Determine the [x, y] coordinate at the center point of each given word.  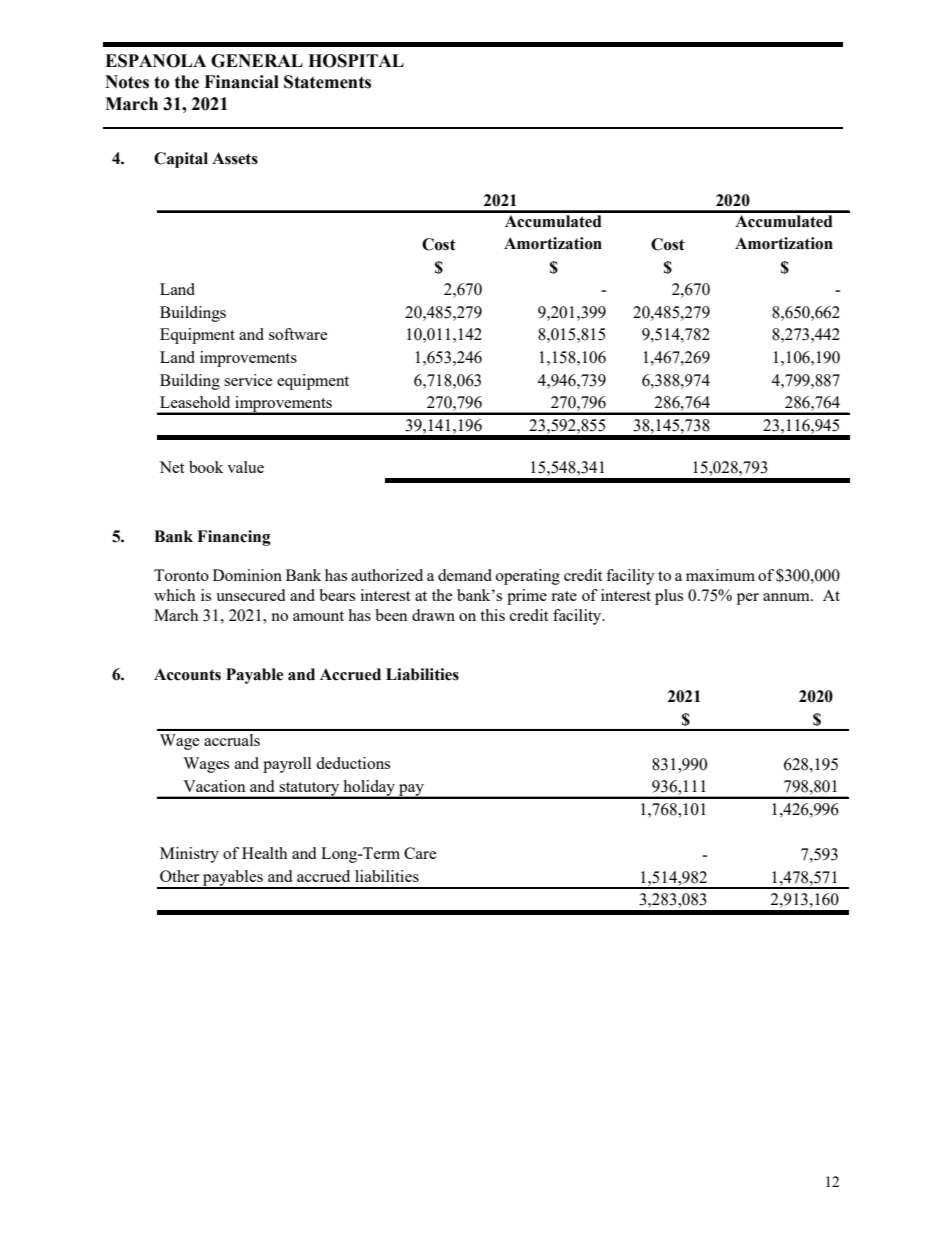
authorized [387, 575]
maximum [720, 575]
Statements [327, 82]
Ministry [189, 855]
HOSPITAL [356, 61]
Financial [241, 82]
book [206, 467]
